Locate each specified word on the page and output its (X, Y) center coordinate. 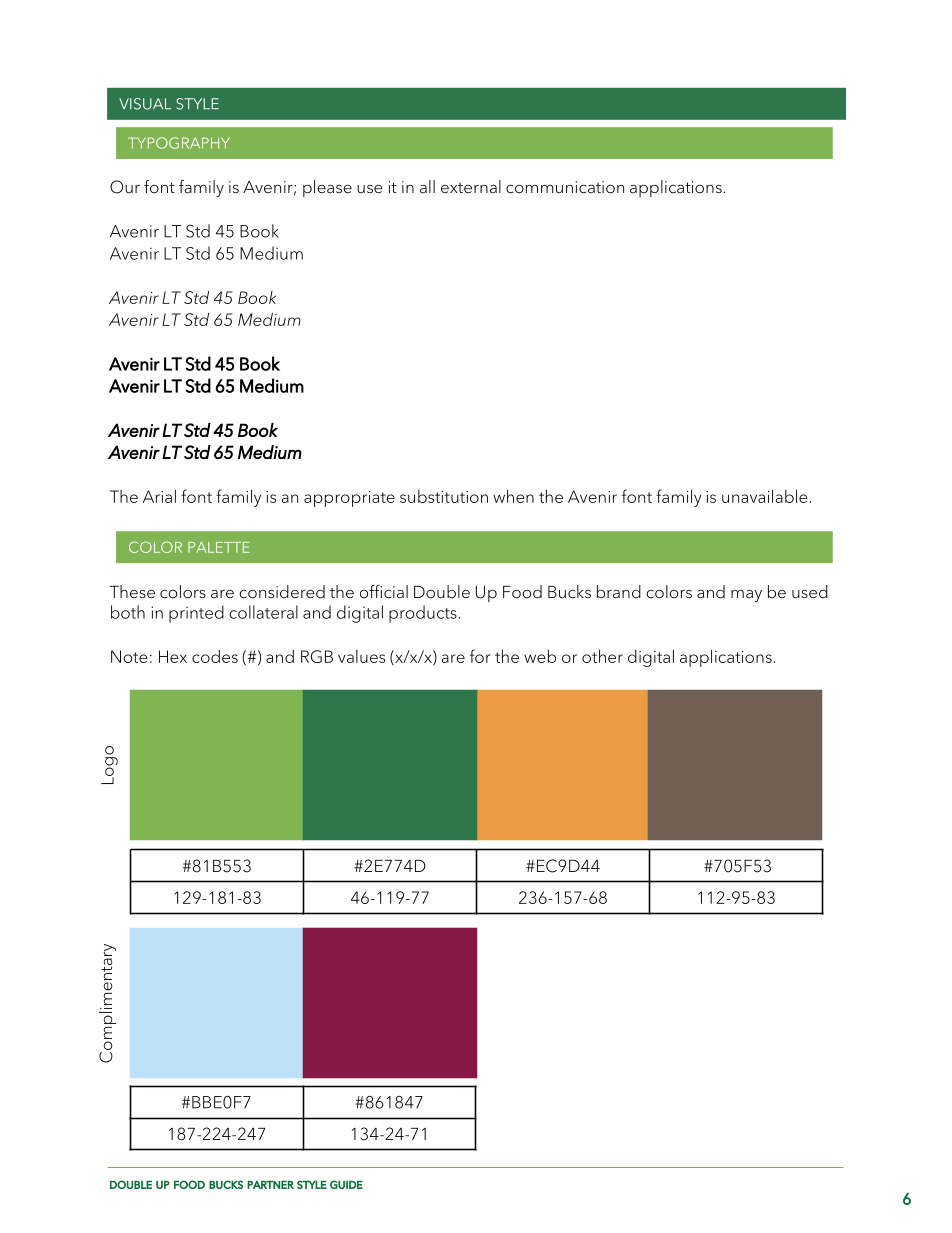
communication (565, 187)
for (480, 656)
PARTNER (270, 1185)
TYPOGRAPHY (179, 143)
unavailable (765, 496)
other (602, 656)
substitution (444, 496)
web (540, 656)
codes (215, 656)
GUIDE (346, 1184)
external (471, 187)
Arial (159, 496)
